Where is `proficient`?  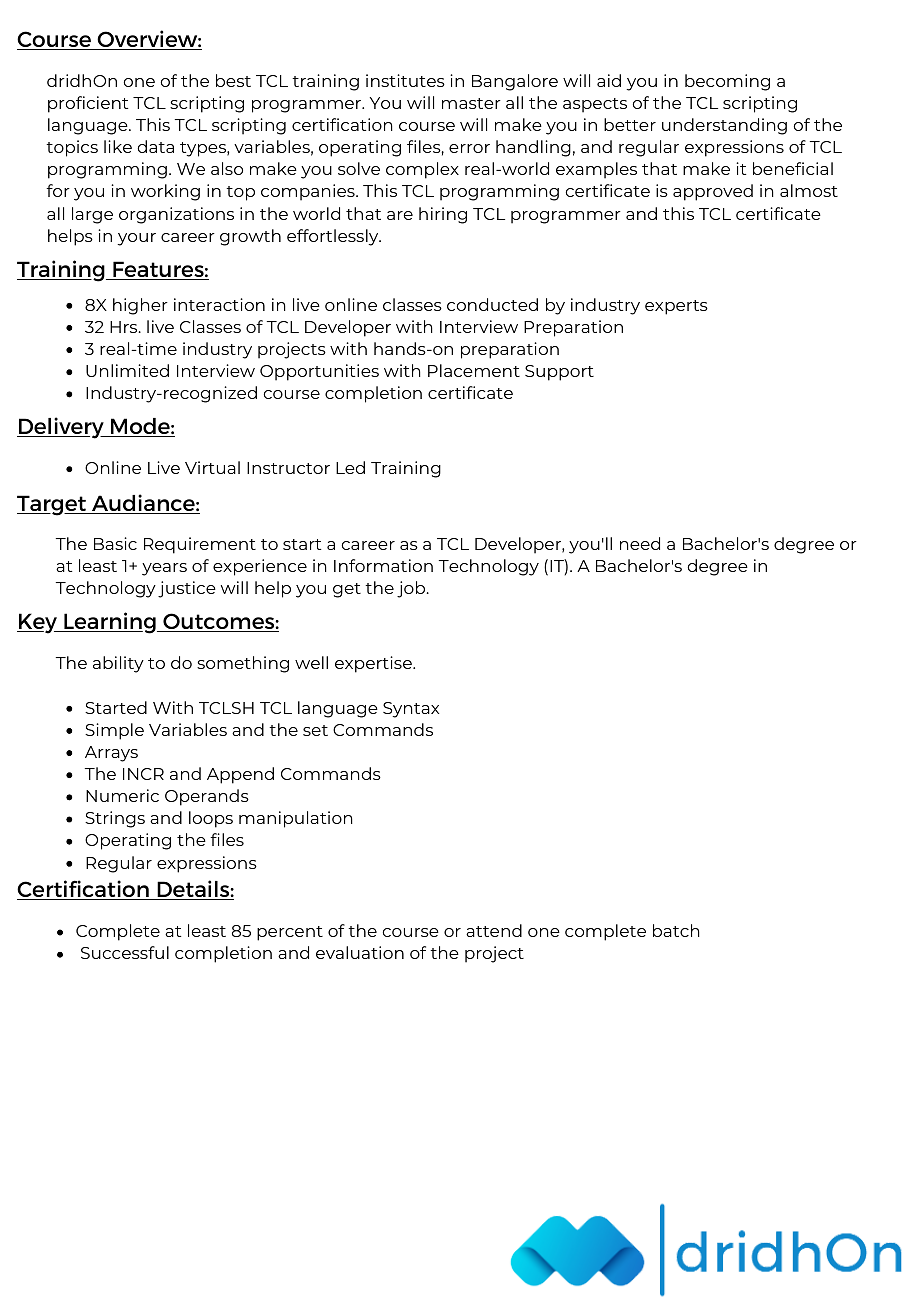
proficient is located at coordinates (88, 104).
